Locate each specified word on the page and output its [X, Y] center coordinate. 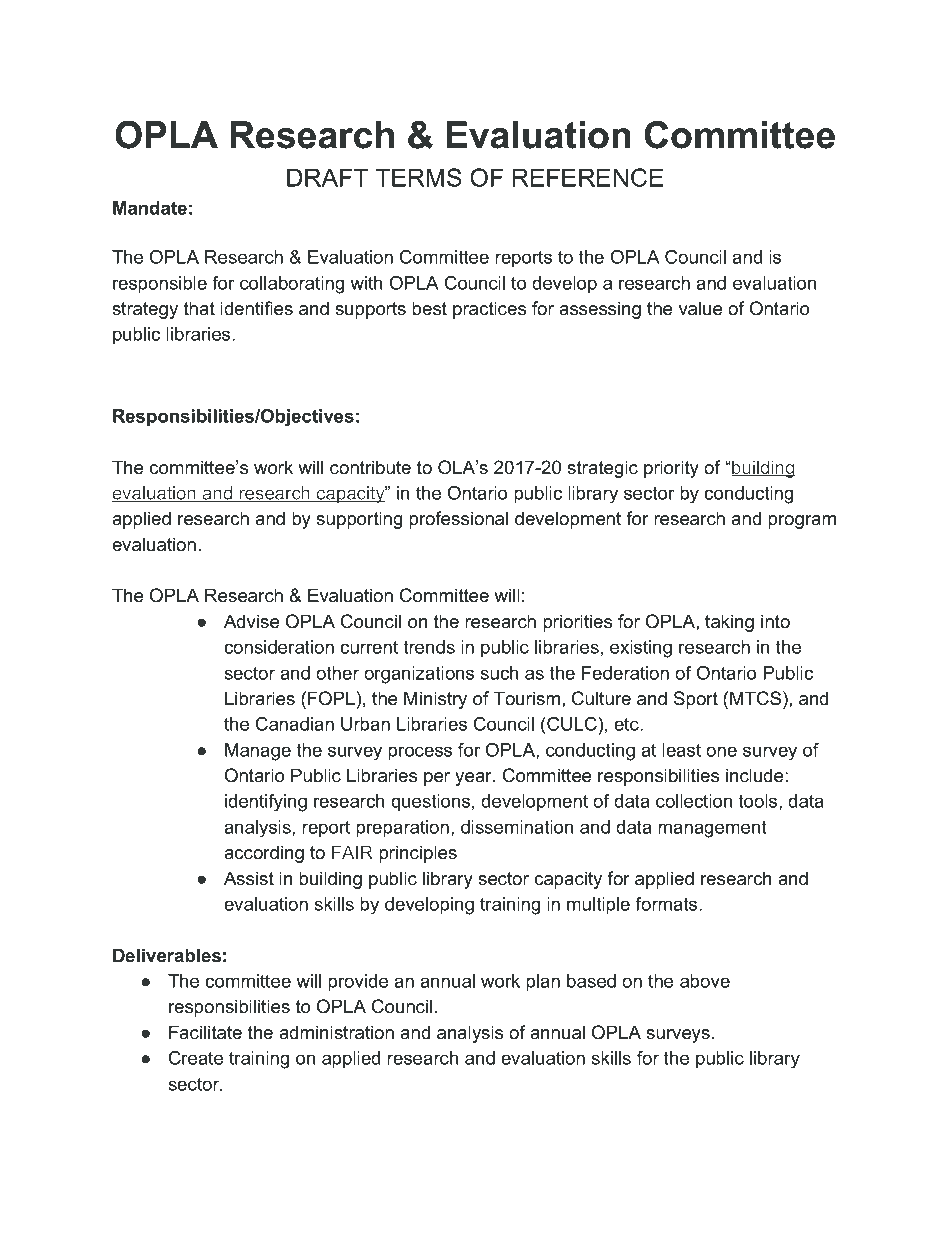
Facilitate [205, 1032]
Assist [249, 878]
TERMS [419, 177]
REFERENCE [588, 177]
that [199, 308]
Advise [251, 621]
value [700, 308]
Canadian [295, 724]
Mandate [150, 208]
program [802, 522]
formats [667, 904]
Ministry [435, 700]
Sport [696, 700]
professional [458, 520]
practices [489, 310]
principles [418, 854]
